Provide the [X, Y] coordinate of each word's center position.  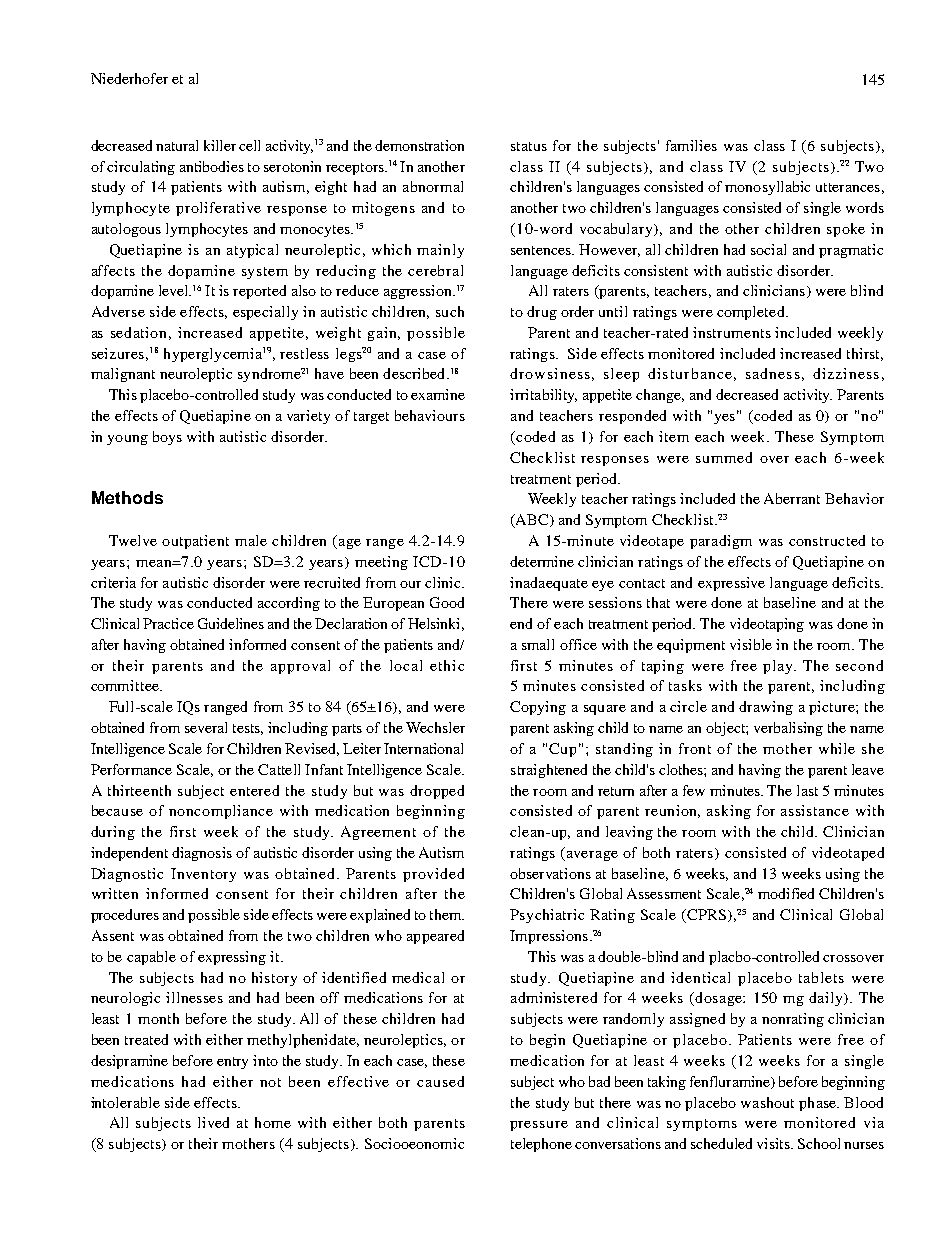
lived [213, 1122]
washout [767, 1102]
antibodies [212, 166]
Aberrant [792, 498]
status [529, 146]
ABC [532, 521]
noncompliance [221, 812]
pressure [539, 1126]
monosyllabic [767, 188]
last [807, 790]
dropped [437, 792]
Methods [127, 497]
